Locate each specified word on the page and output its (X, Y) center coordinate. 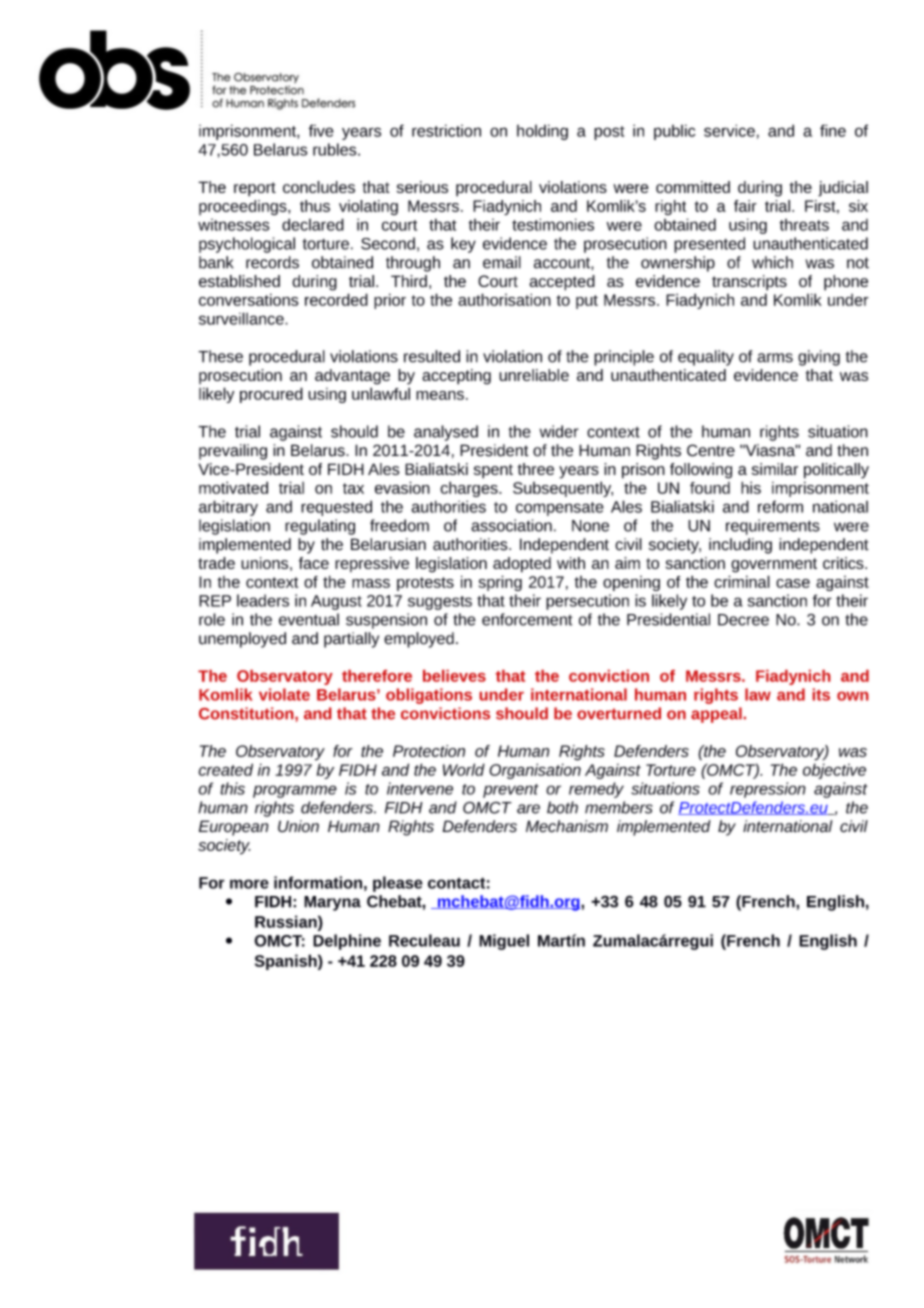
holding (542, 132)
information (318, 882)
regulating (320, 527)
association (511, 525)
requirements (773, 527)
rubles (336, 149)
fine (833, 130)
